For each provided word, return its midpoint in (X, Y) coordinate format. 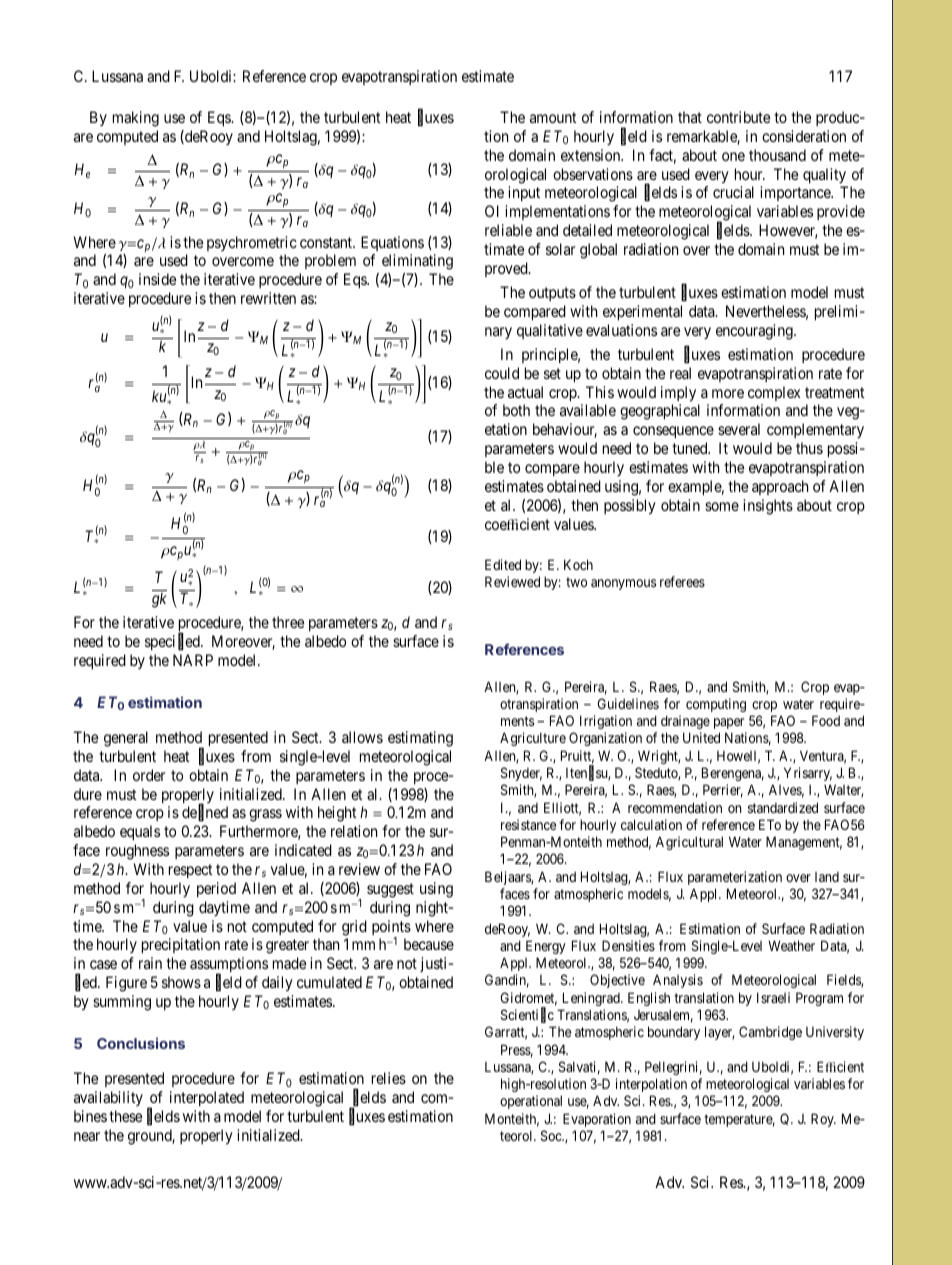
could (502, 373)
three (288, 622)
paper (729, 723)
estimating (420, 739)
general (126, 739)
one (733, 156)
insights (768, 507)
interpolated (207, 1098)
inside (157, 279)
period (216, 889)
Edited (503, 564)
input (524, 193)
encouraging (755, 332)
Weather (791, 945)
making (136, 119)
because (429, 944)
